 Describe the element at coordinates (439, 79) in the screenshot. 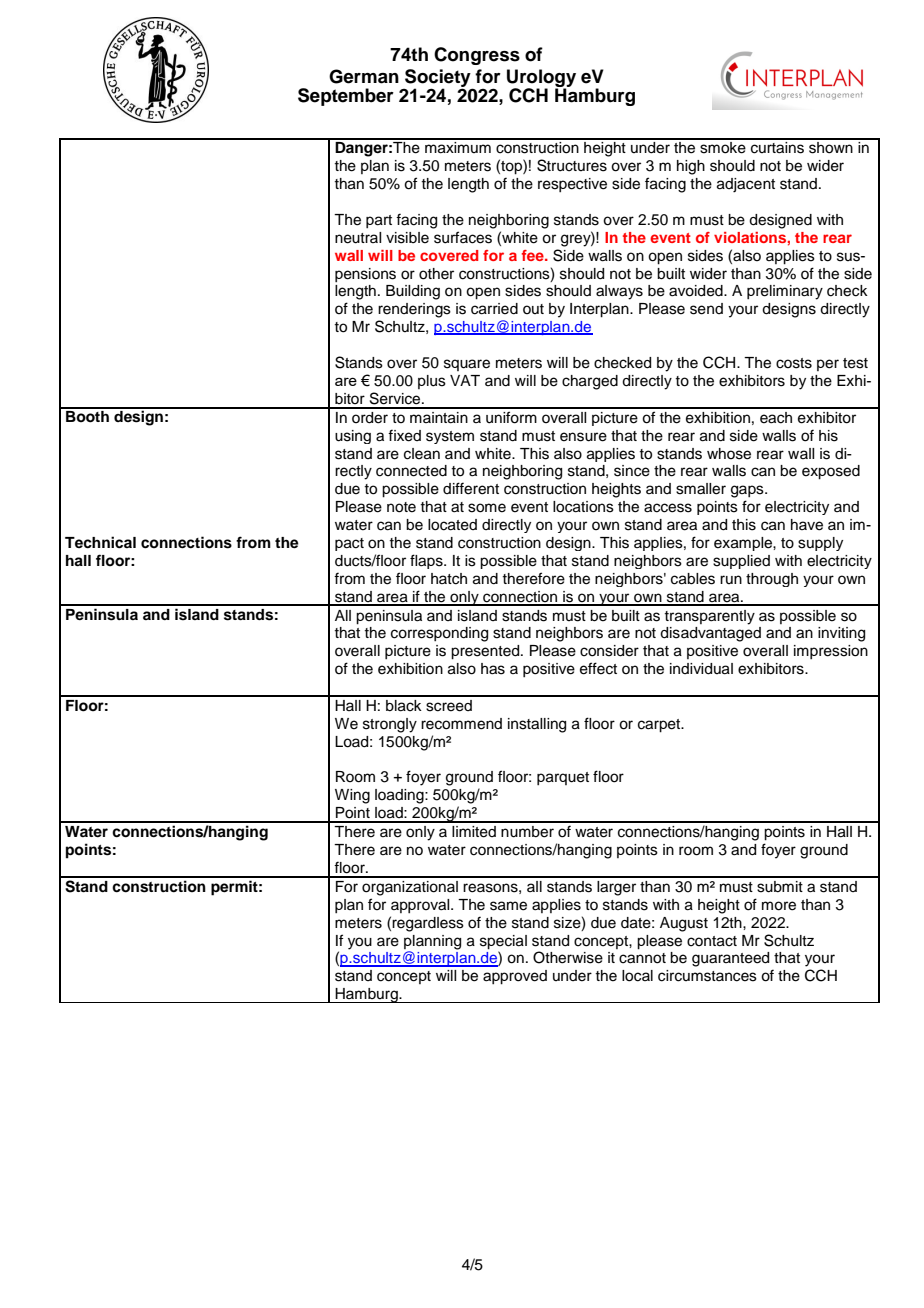

I see `Society` at that location.
